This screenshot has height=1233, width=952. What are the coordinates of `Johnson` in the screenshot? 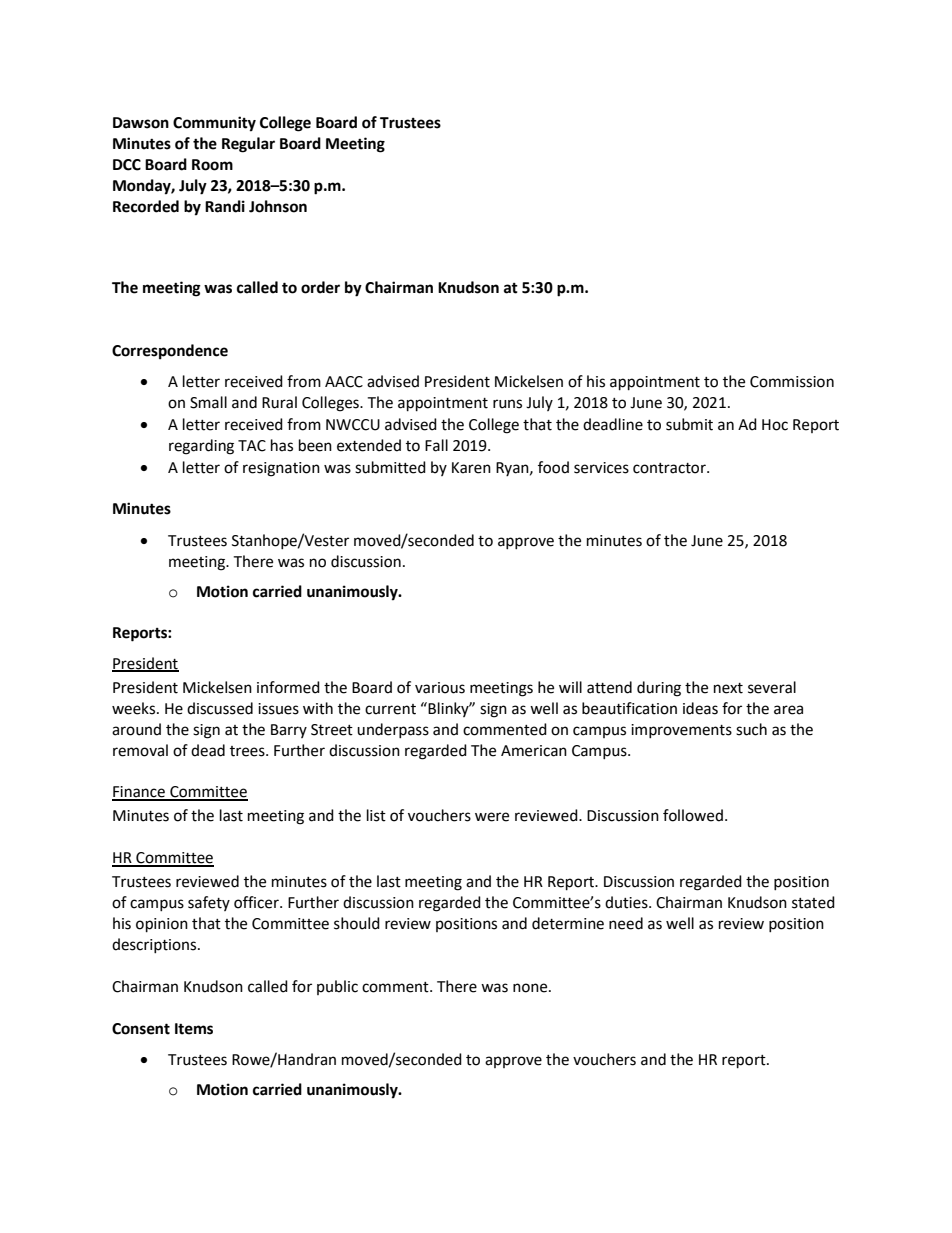 It's located at (278, 206).
